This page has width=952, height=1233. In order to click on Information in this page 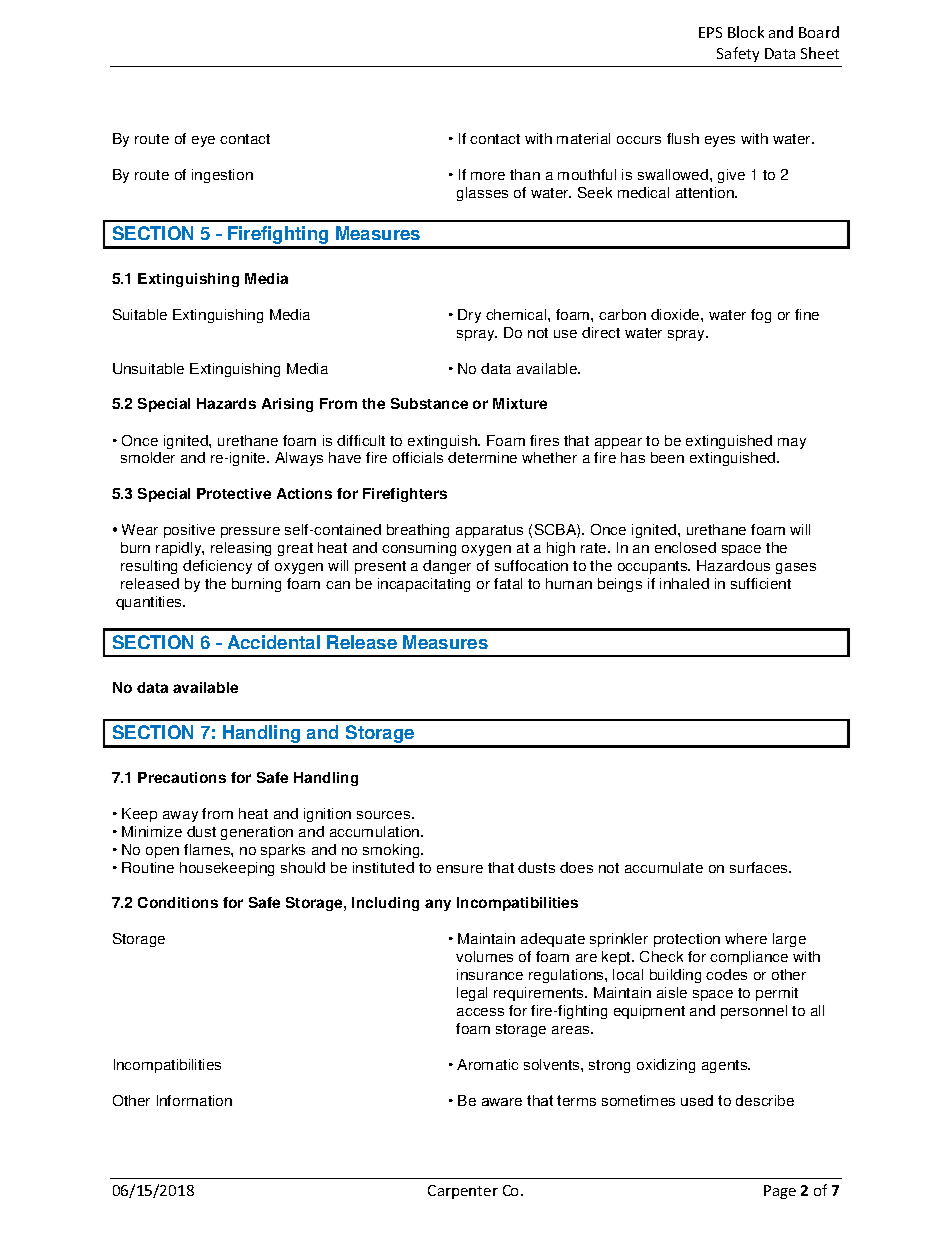, I will do `click(194, 1100)`.
